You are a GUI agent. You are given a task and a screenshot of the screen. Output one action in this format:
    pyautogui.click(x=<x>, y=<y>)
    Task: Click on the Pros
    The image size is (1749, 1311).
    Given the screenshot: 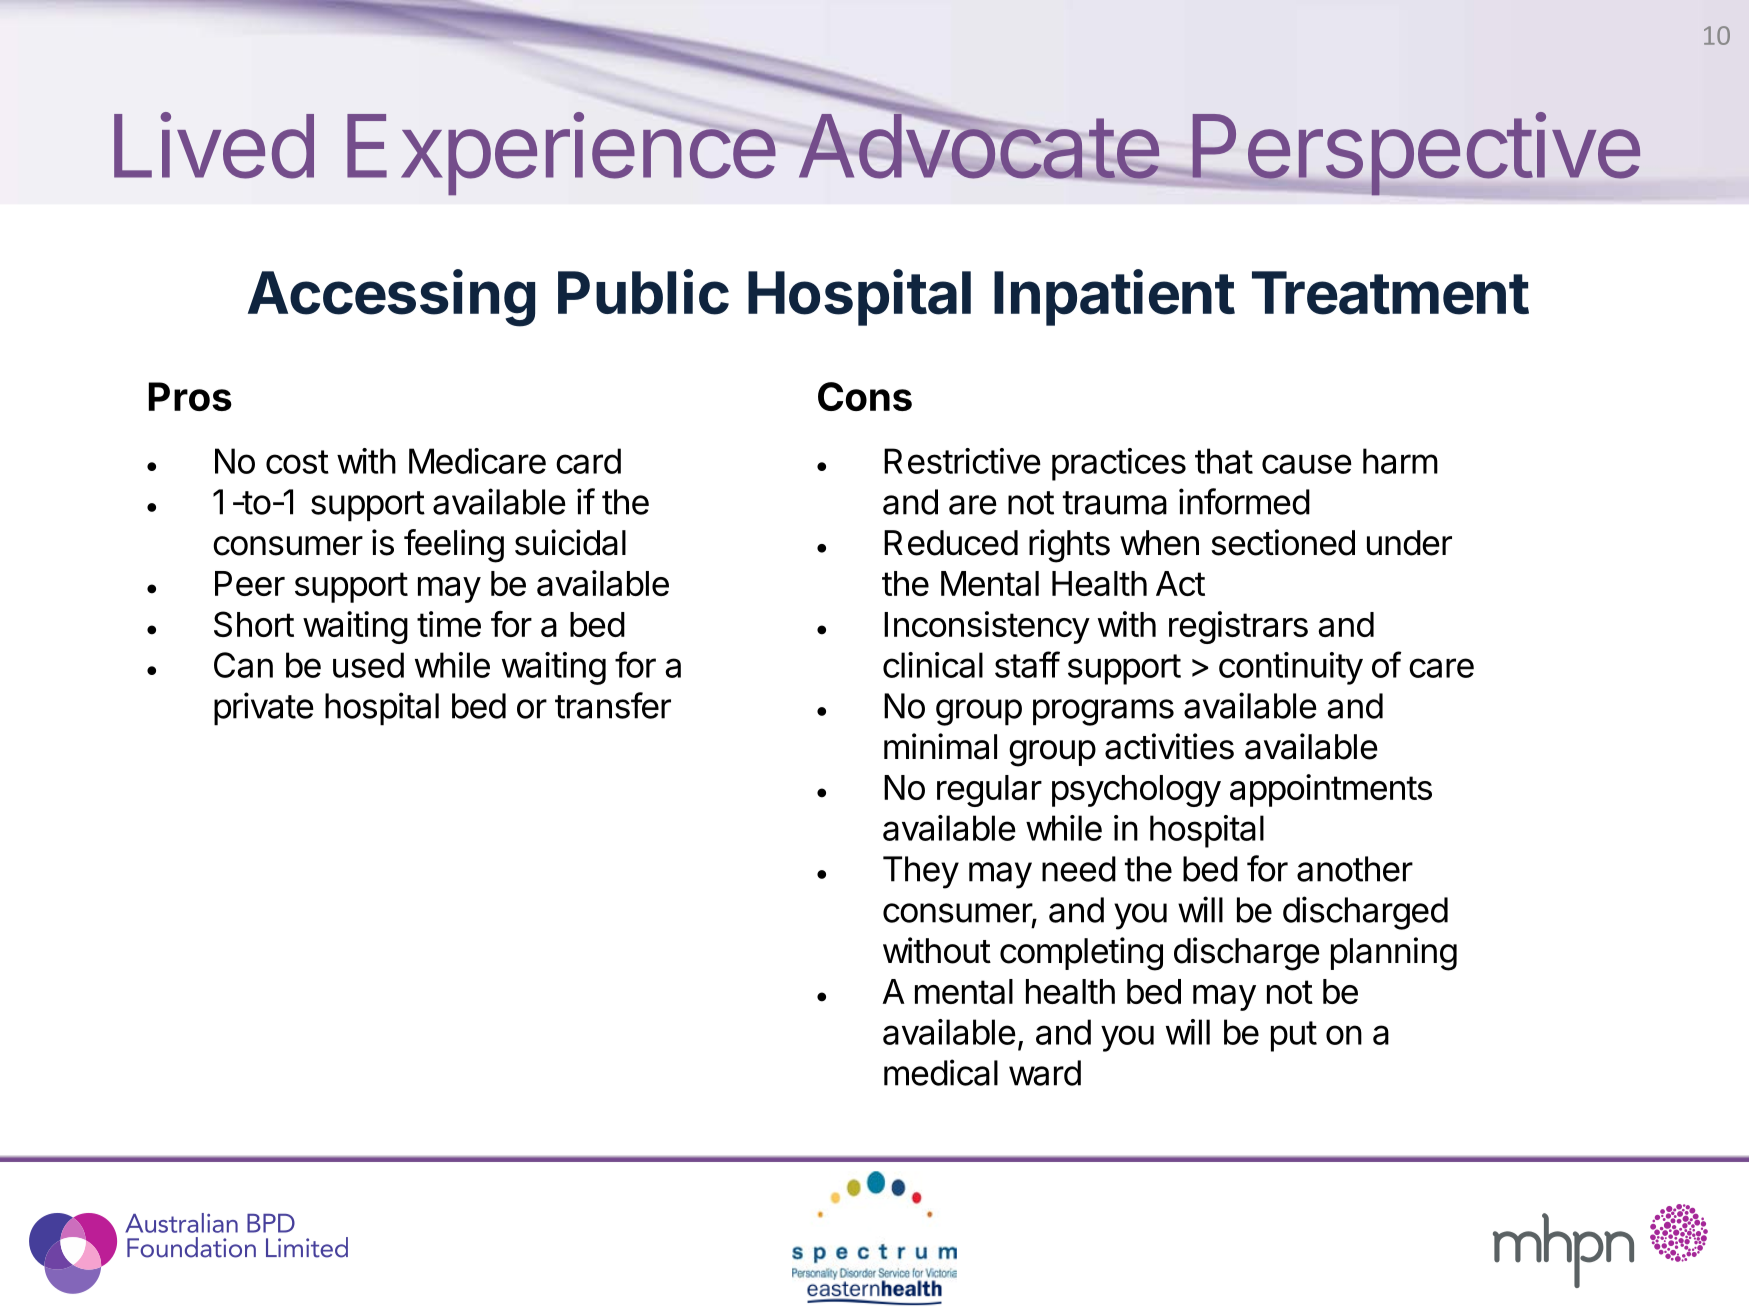 What is the action you would take?
    pyautogui.click(x=190, y=396)
